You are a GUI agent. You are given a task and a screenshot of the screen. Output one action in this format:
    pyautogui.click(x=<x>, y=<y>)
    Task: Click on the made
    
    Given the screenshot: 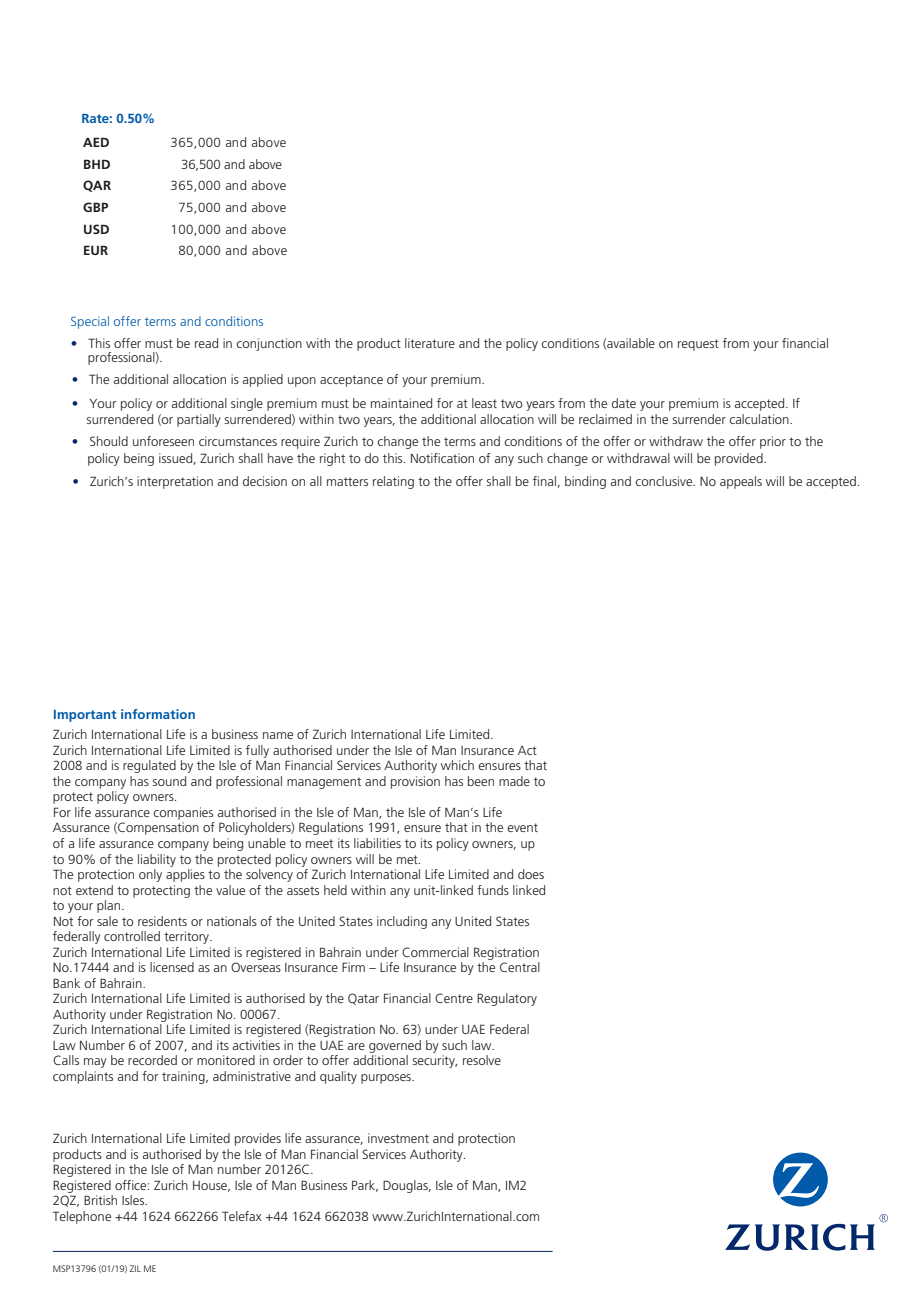 What is the action you would take?
    pyautogui.click(x=514, y=781)
